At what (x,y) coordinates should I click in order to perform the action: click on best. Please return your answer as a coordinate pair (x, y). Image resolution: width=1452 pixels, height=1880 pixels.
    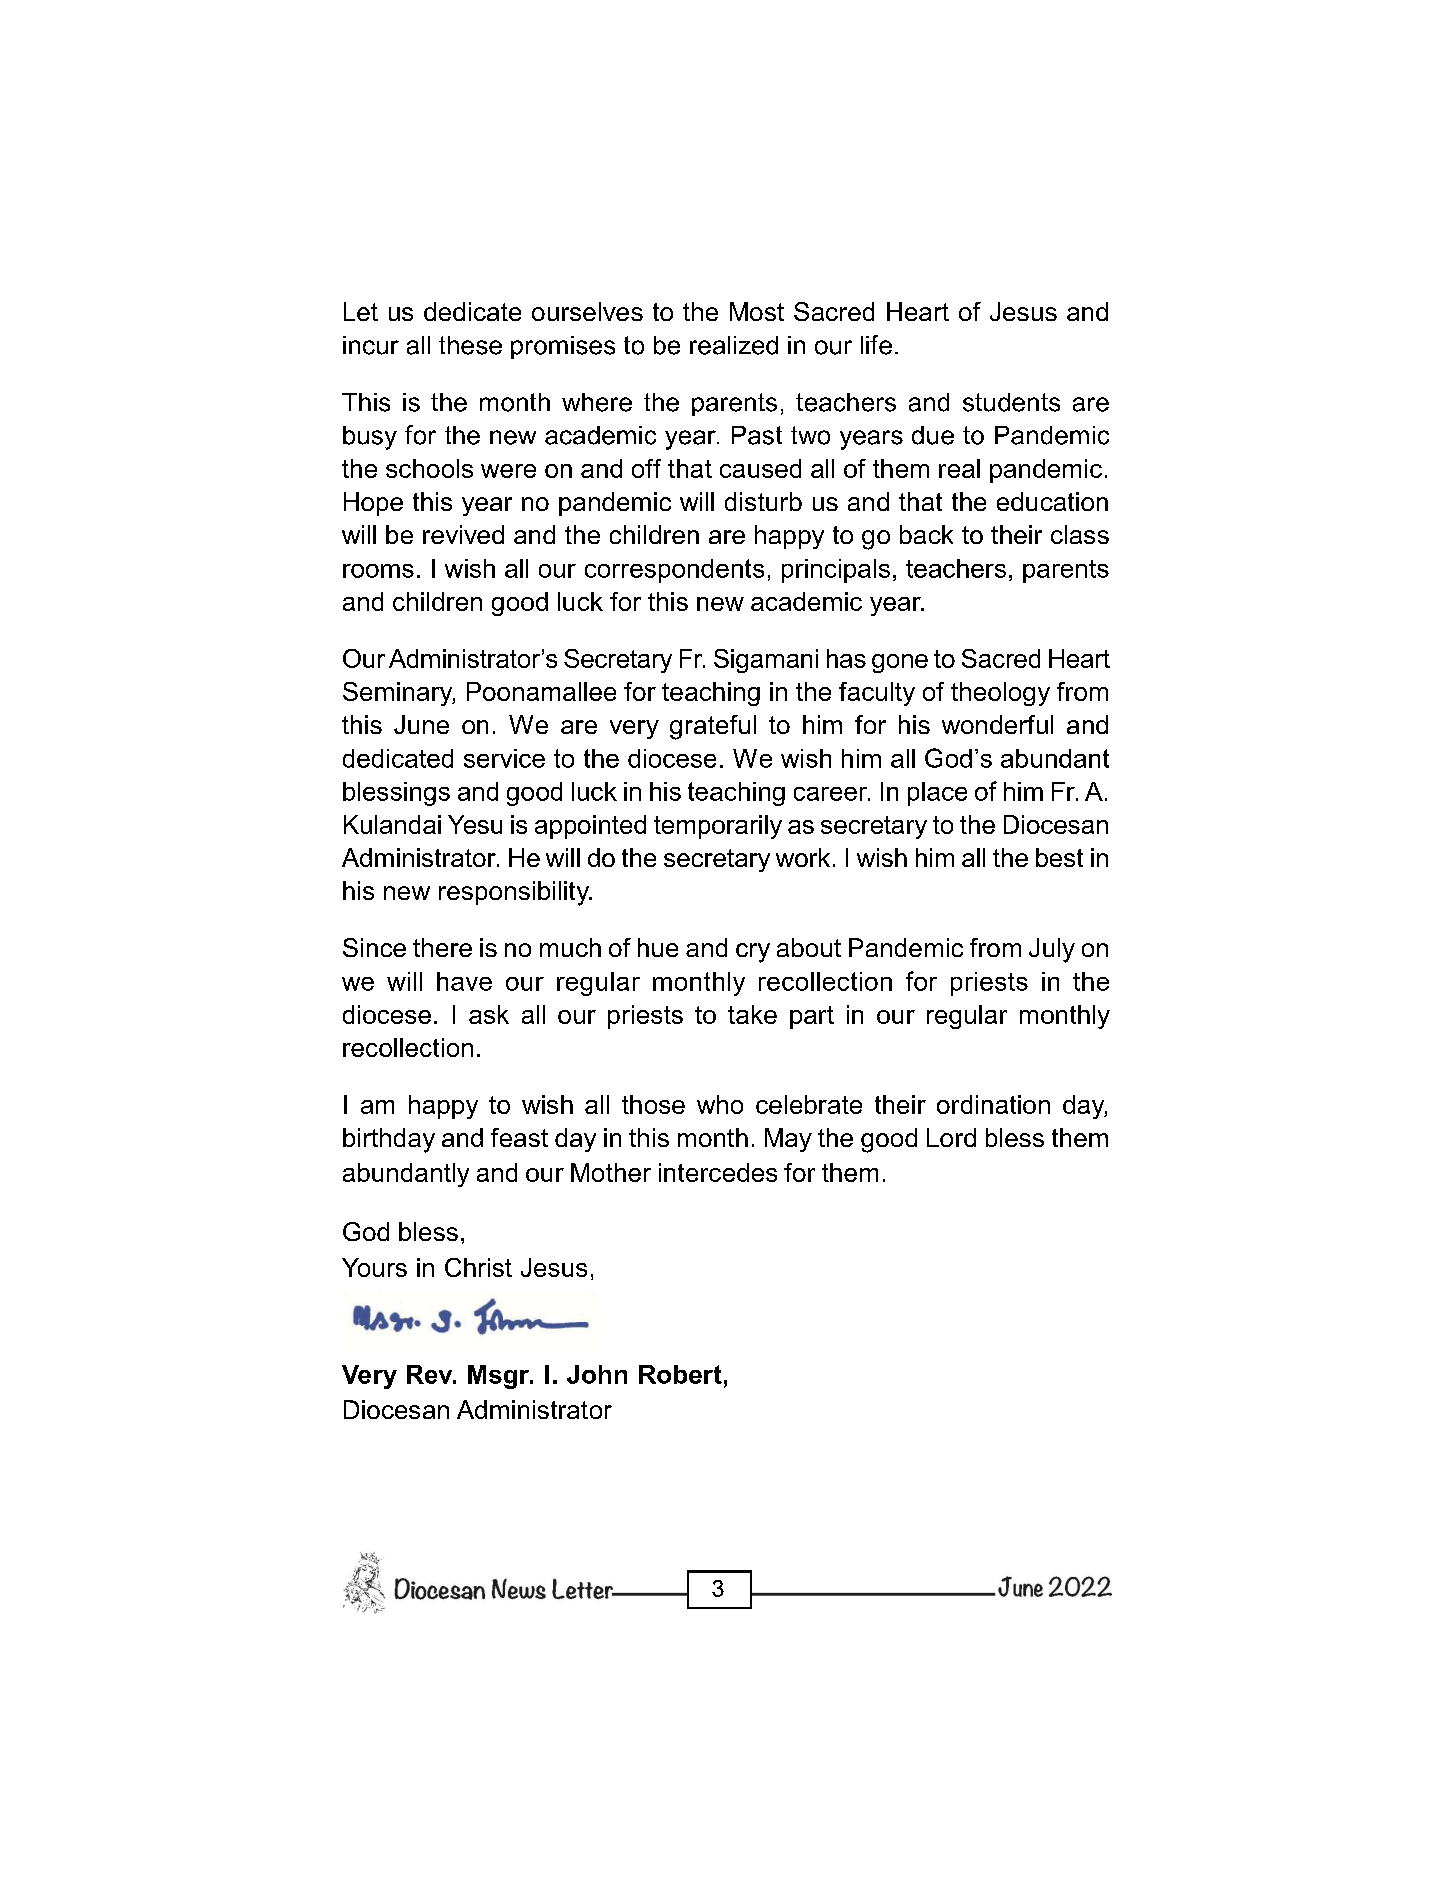
    Looking at the image, I should click on (1059, 857).
